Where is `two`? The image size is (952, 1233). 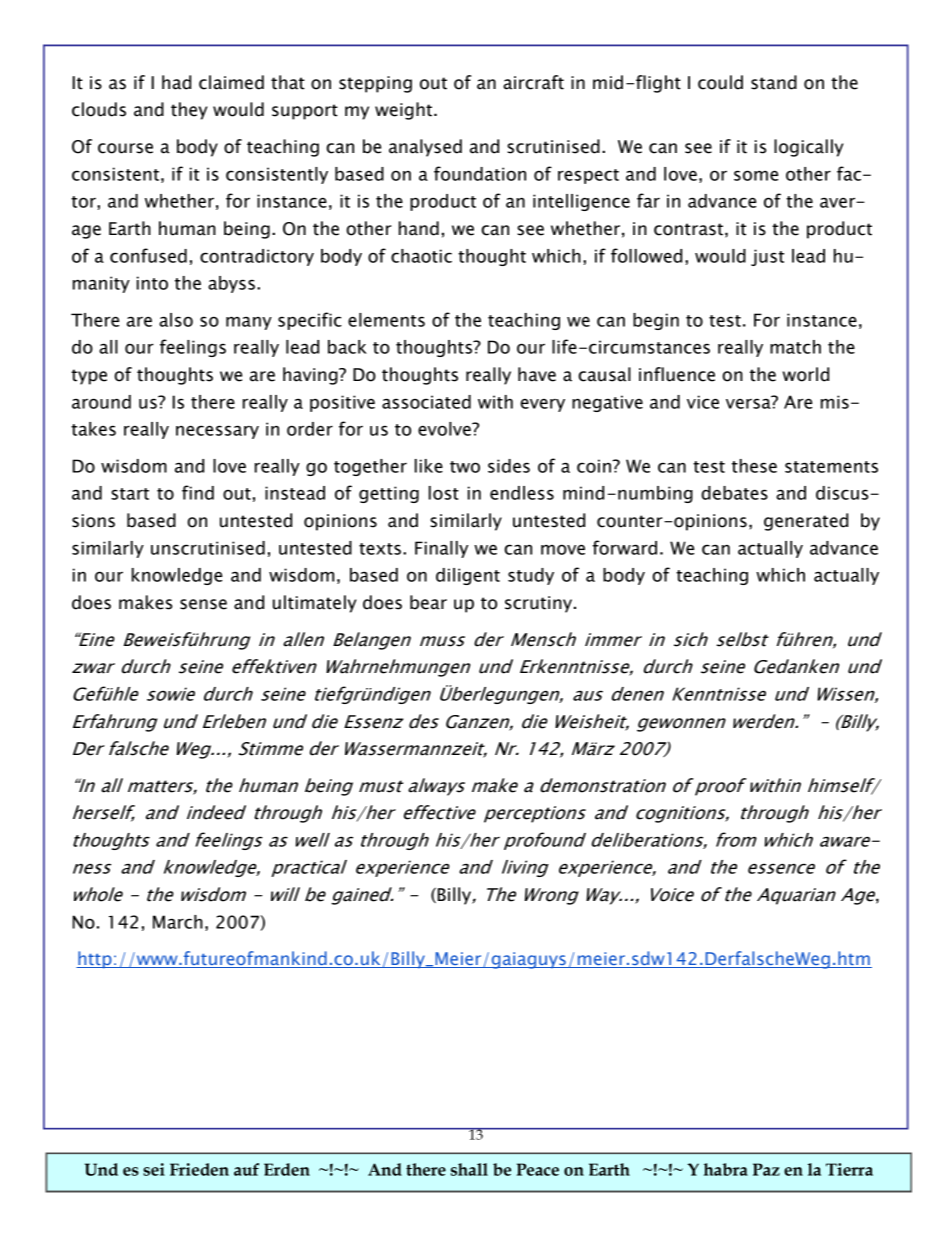
two is located at coordinates (465, 467).
